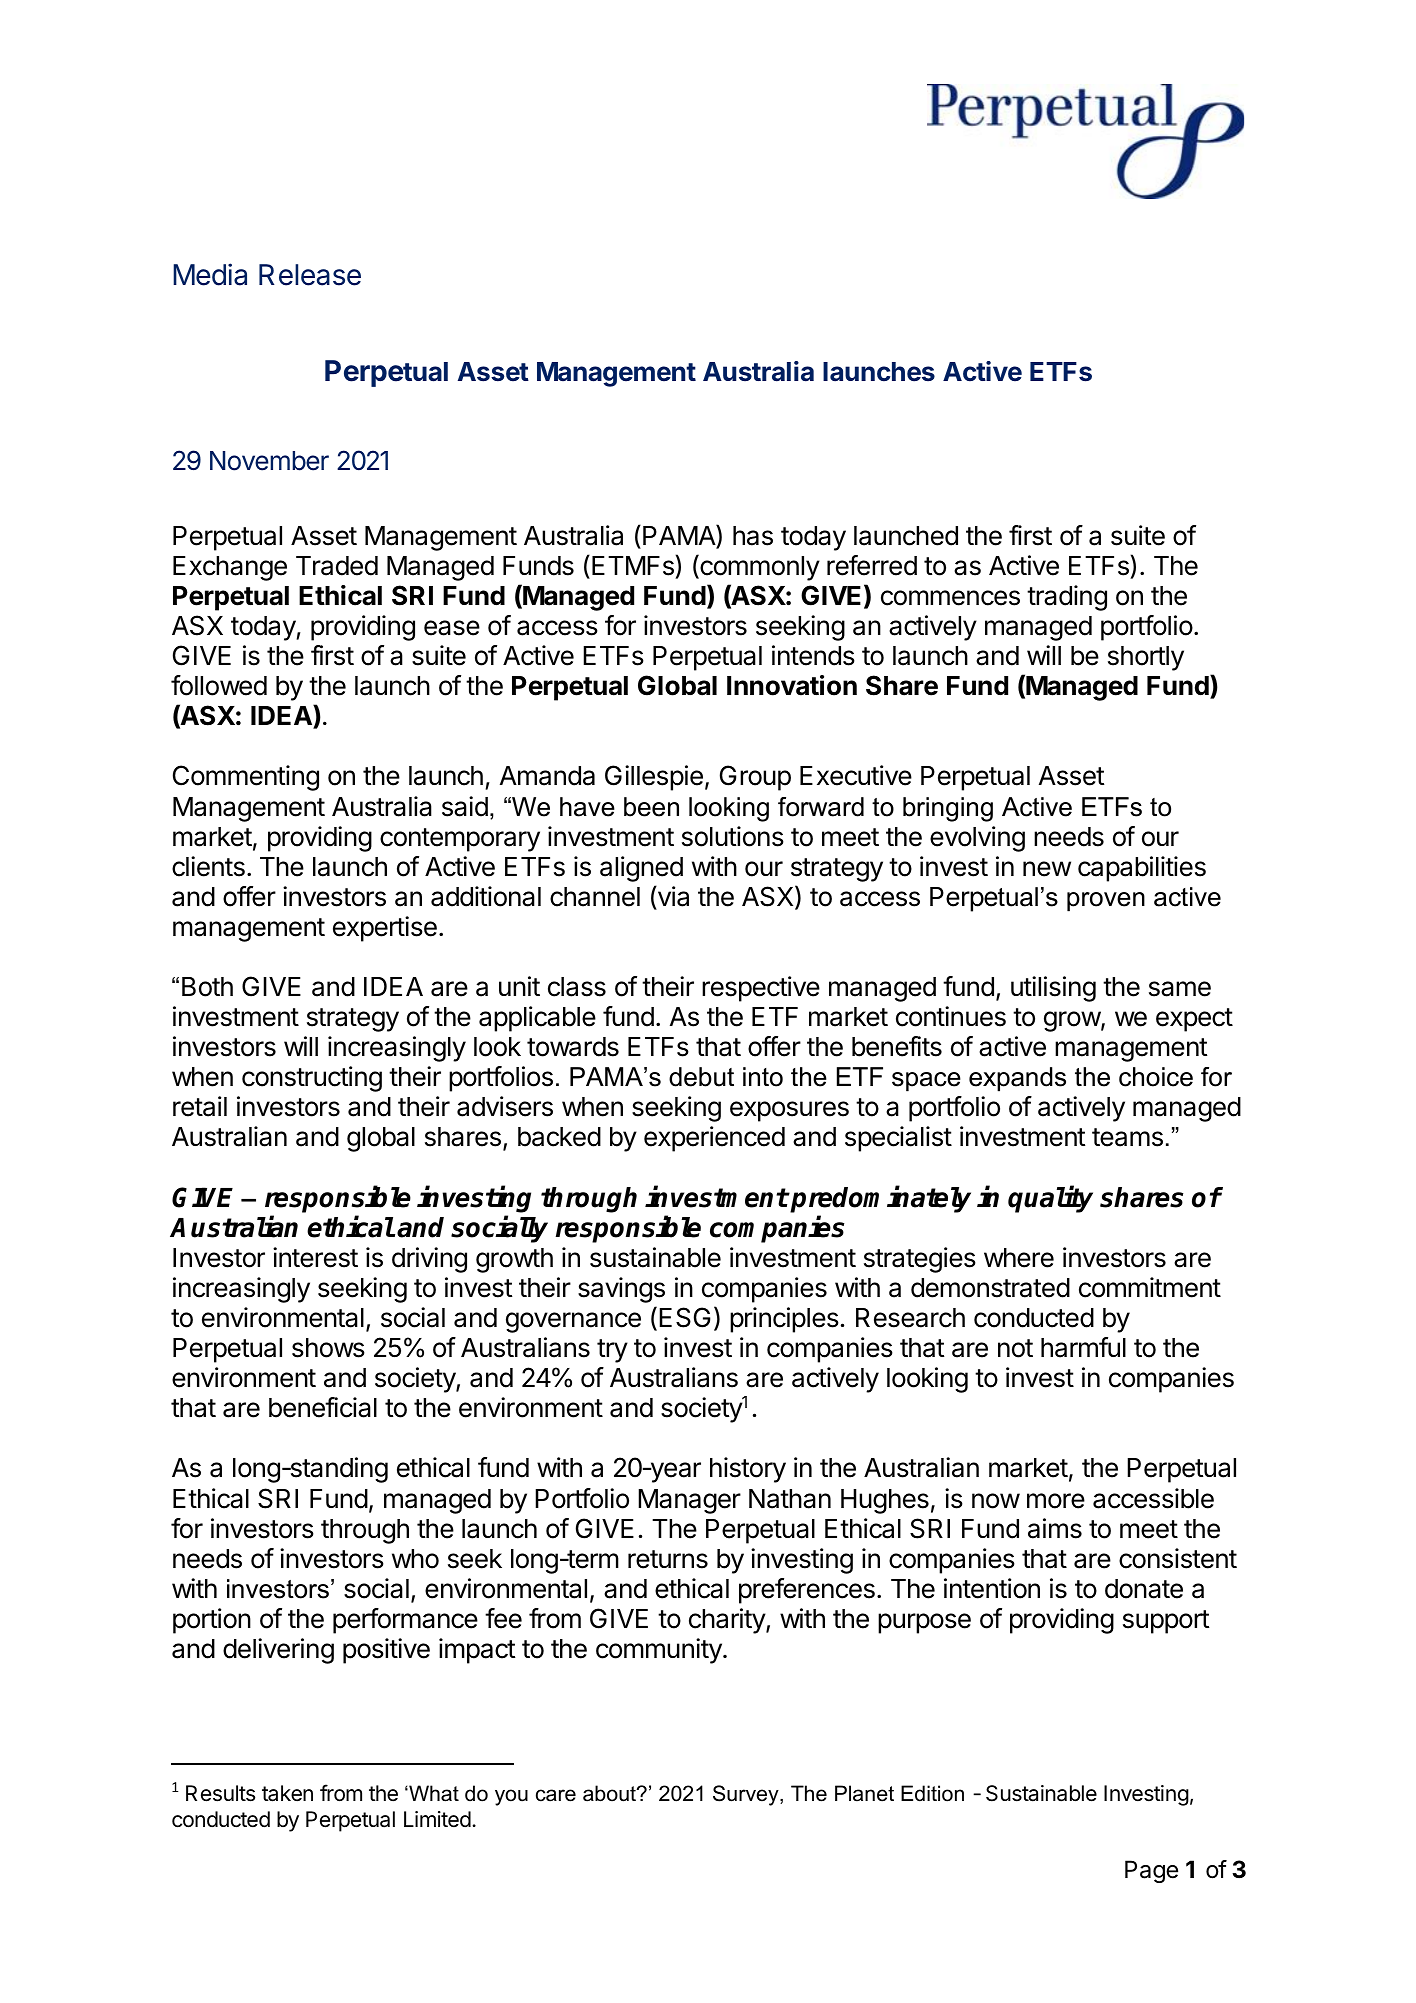  What do you see at coordinates (753, 536) in the image?
I see `has` at bounding box center [753, 536].
